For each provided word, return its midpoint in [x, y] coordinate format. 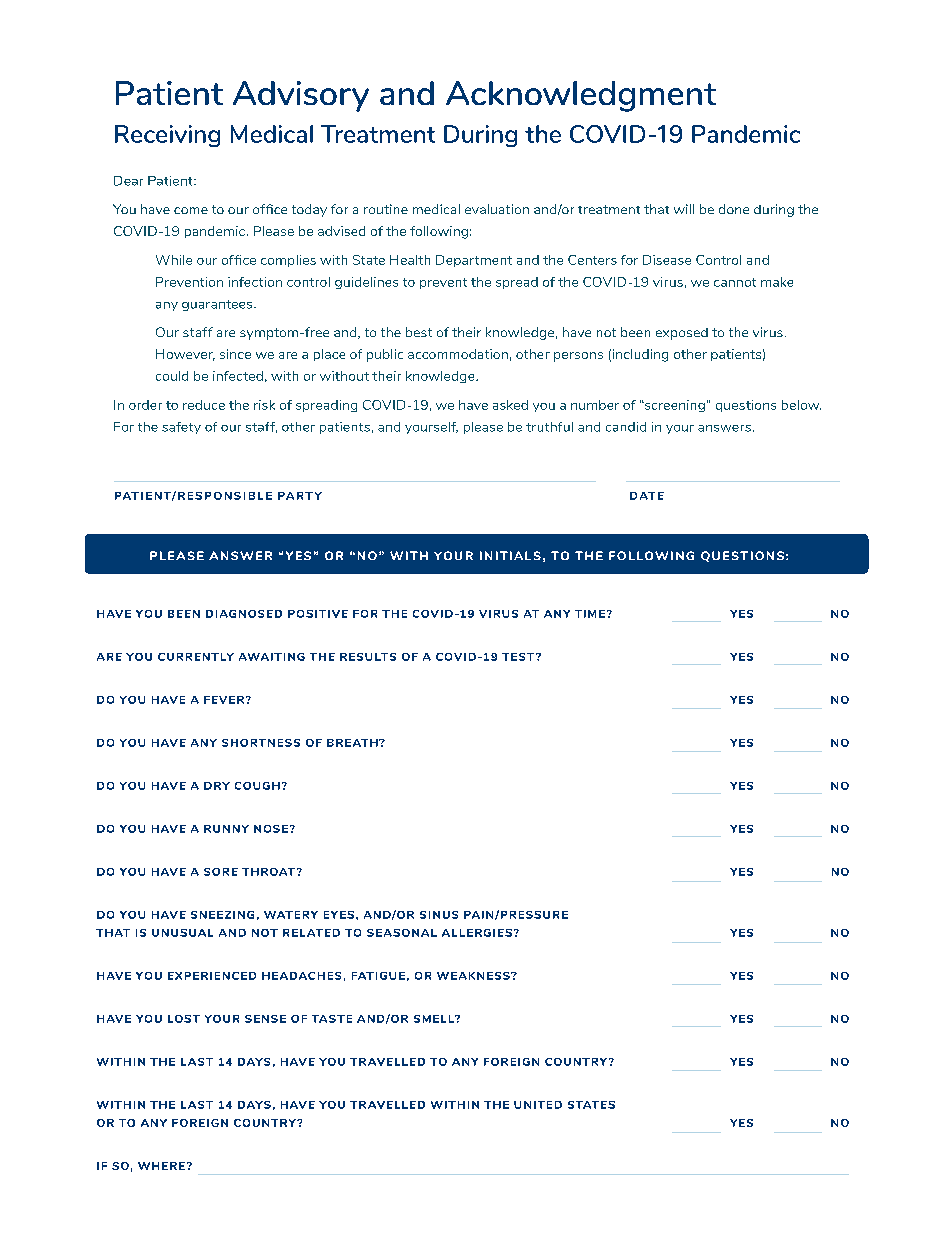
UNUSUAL [182, 933]
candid [626, 427]
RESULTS [368, 657]
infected [238, 376]
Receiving [167, 136]
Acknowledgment [581, 96]
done [734, 209]
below [801, 405]
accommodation [458, 354]
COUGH [257, 786]
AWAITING [272, 657]
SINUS [439, 915]
